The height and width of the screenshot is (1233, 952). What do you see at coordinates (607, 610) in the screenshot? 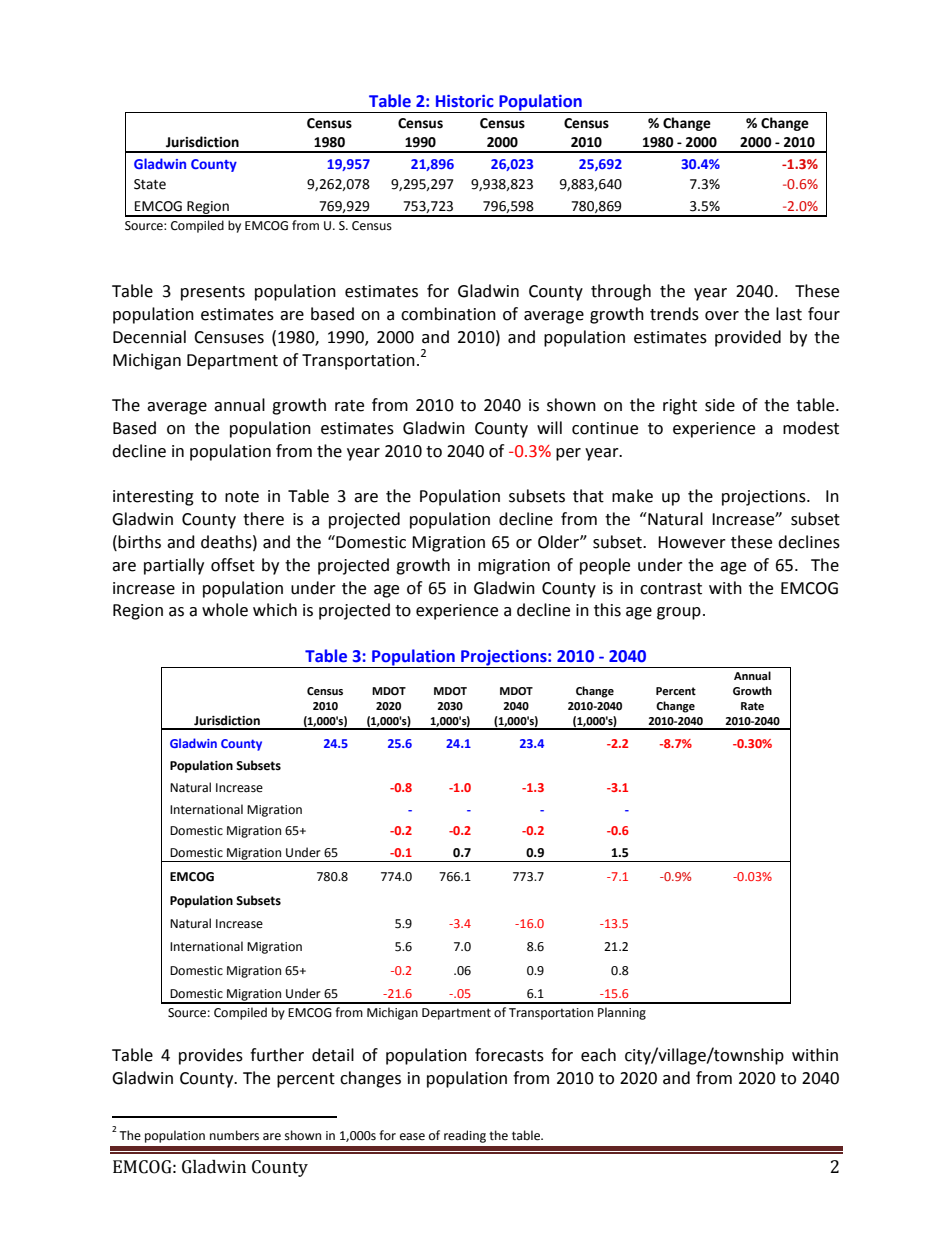
I see `this` at bounding box center [607, 610].
